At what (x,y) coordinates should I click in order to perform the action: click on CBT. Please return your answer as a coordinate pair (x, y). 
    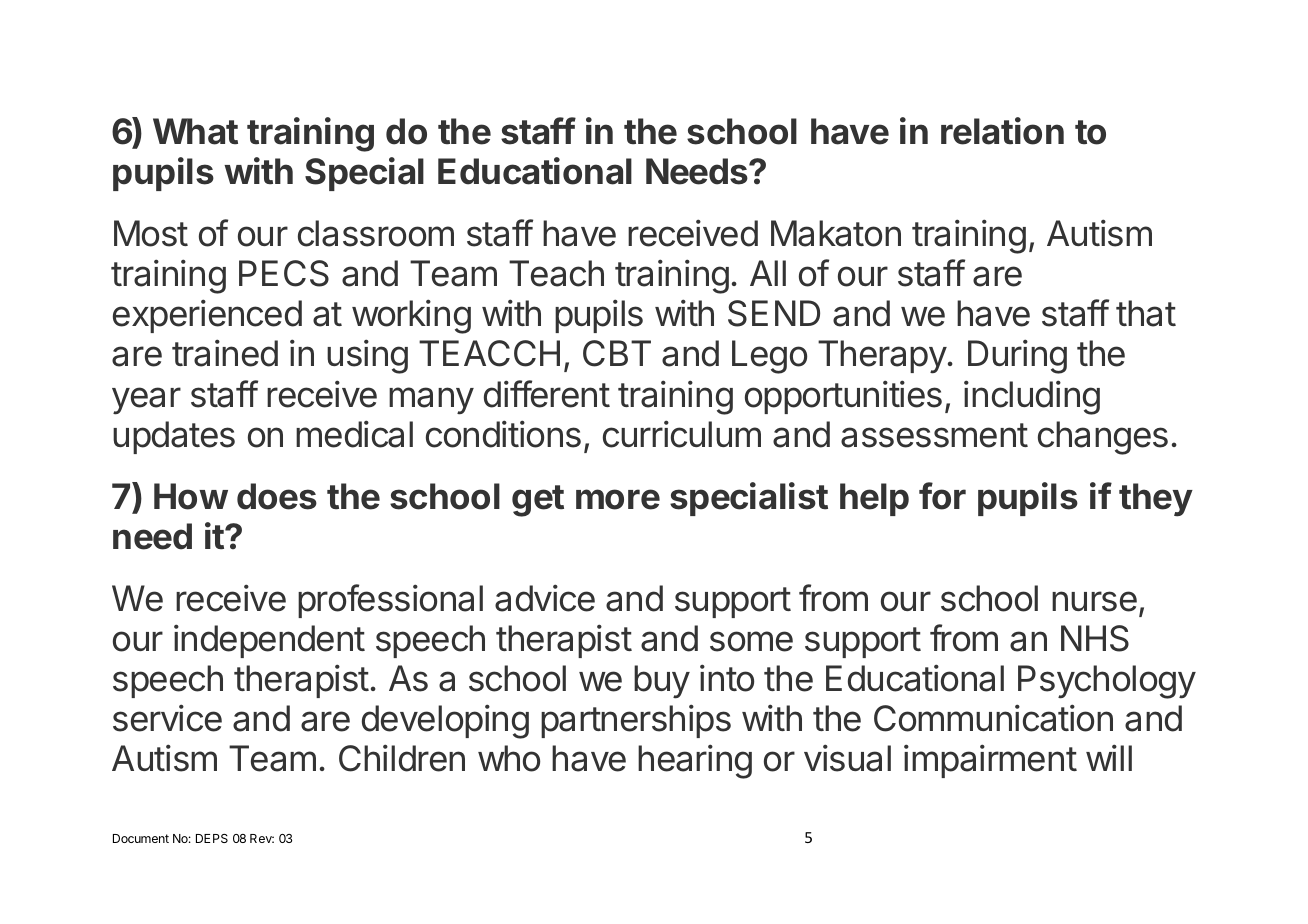
    Looking at the image, I should click on (617, 353).
